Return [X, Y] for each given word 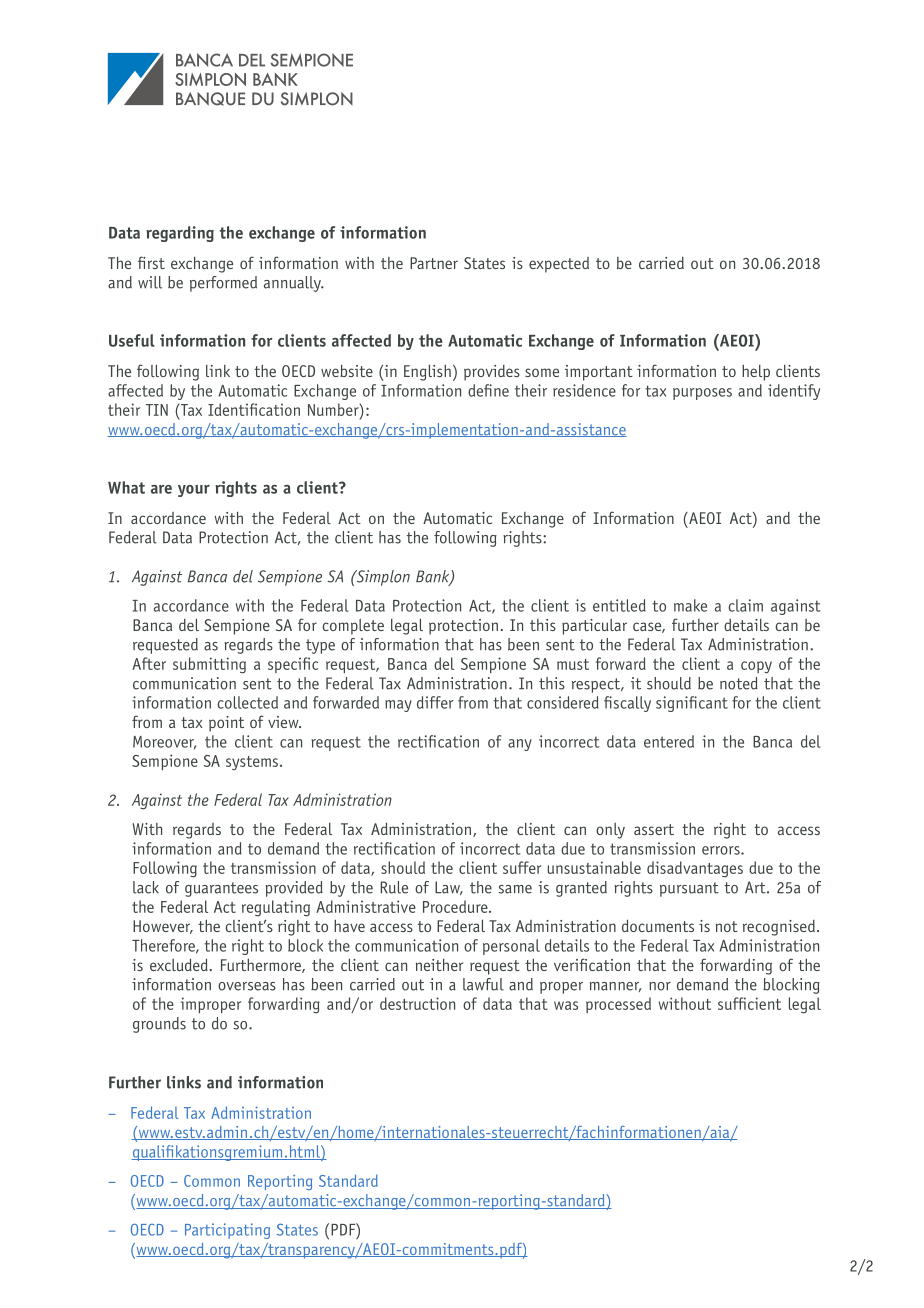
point [226, 724]
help [756, 372]
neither [439, 965]
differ [435, 702]
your [194, 491]
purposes [702, 394]
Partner [434, 263]
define [488, 390]
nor [660, 986]
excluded [179, 964]
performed [223, 284]
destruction [417, 1003]
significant [692, 704]
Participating [227, 1231]
